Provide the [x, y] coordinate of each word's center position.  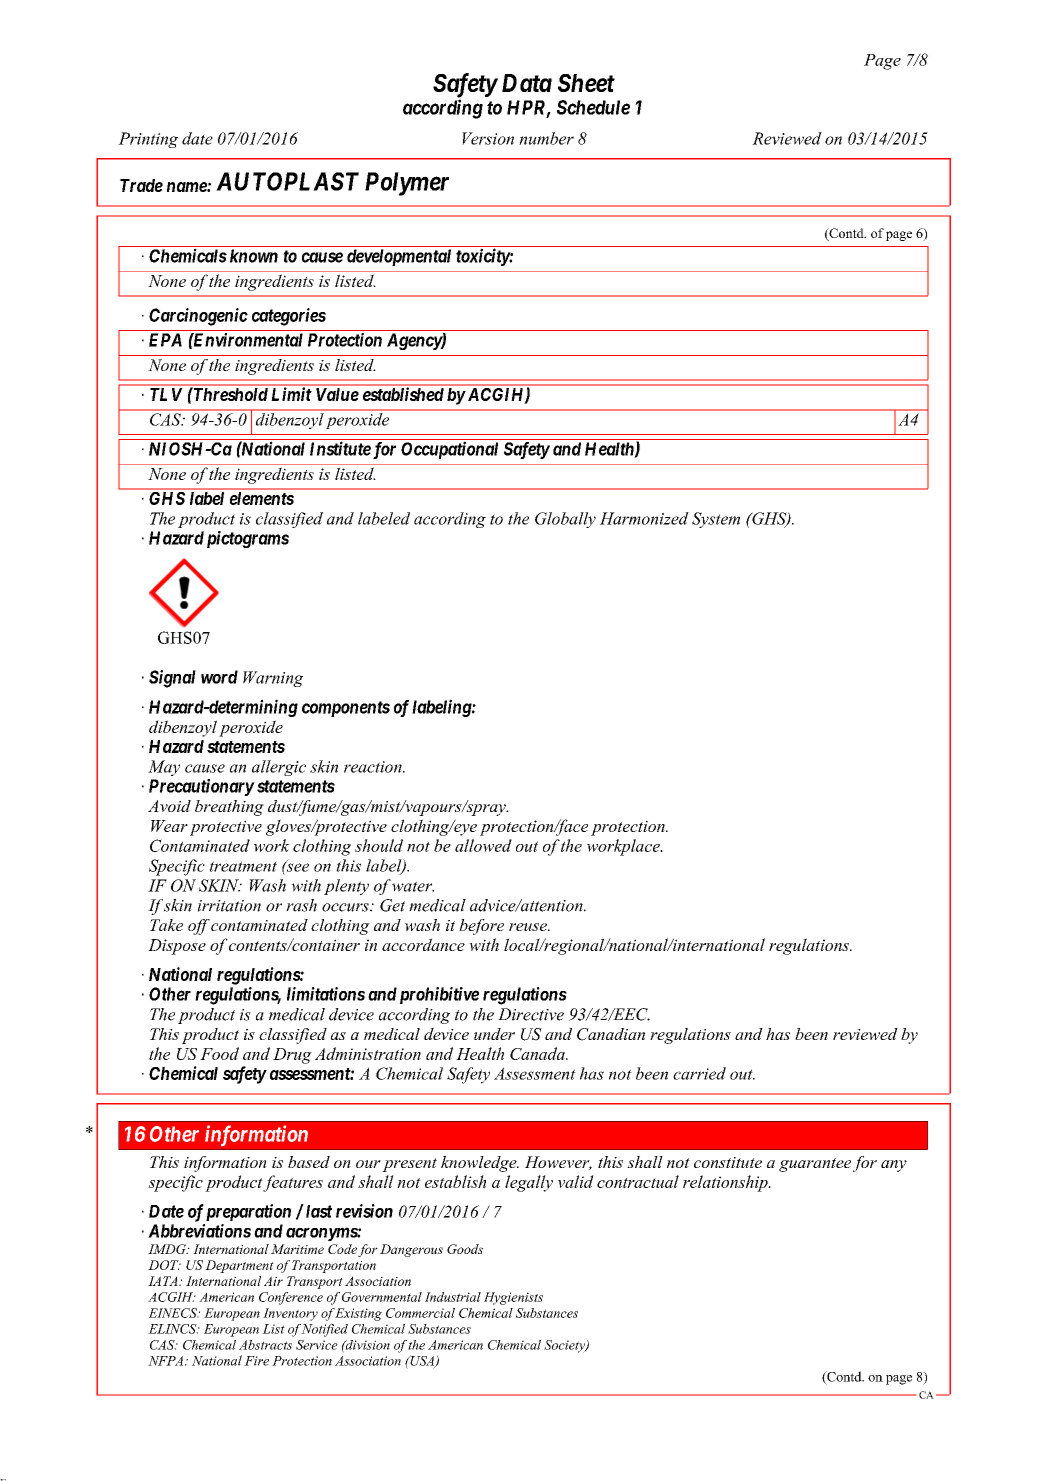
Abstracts [265, 1345]
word [219, 677]
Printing [148, 140]
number [546, 138]
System [716, 520]
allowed [483, 845]
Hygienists [513, 1298]
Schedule [593, 107]
